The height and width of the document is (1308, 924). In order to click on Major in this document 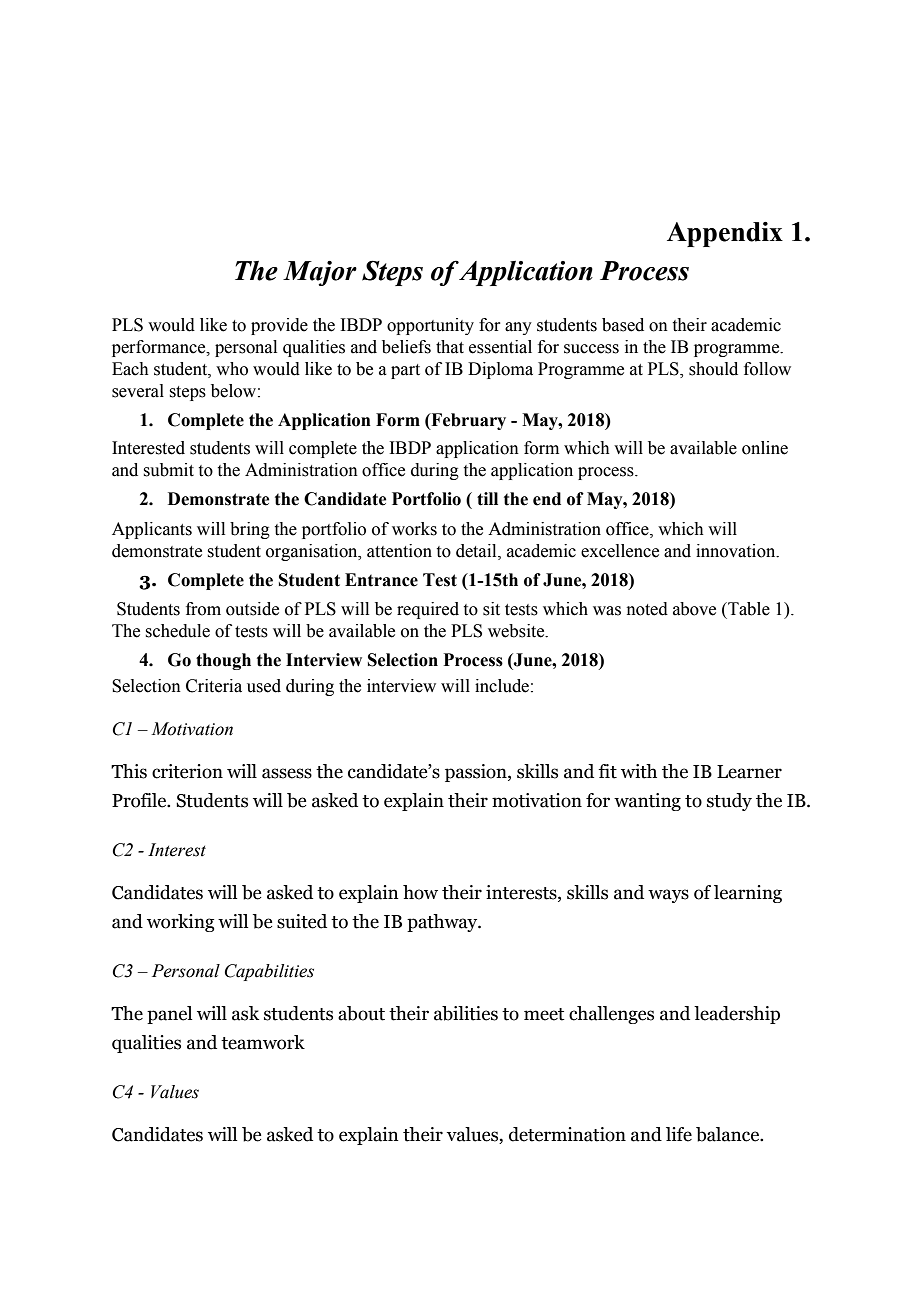, I will do `click(320, 273)`.
